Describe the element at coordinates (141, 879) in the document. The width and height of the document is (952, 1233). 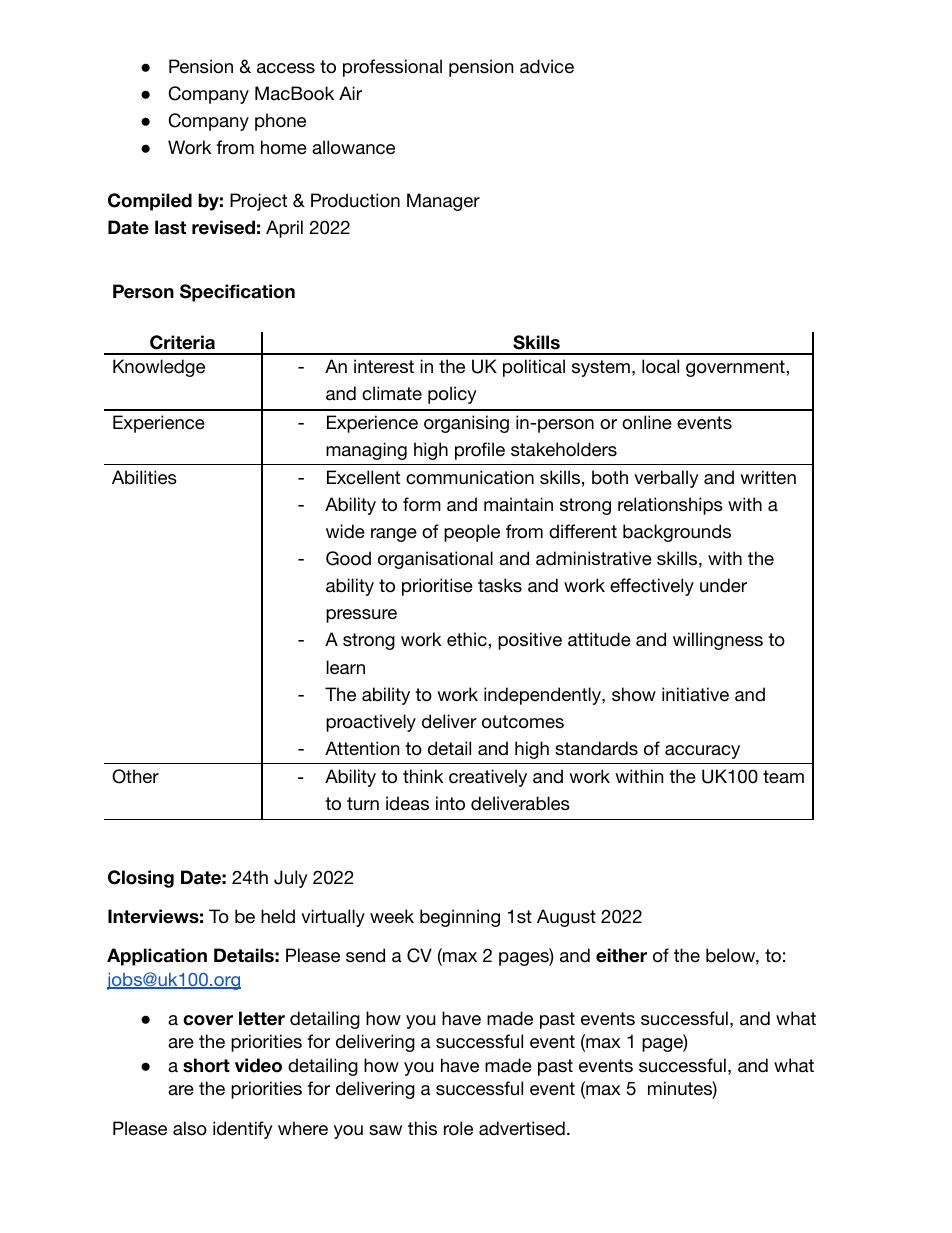
I see `Closing` at that location.
